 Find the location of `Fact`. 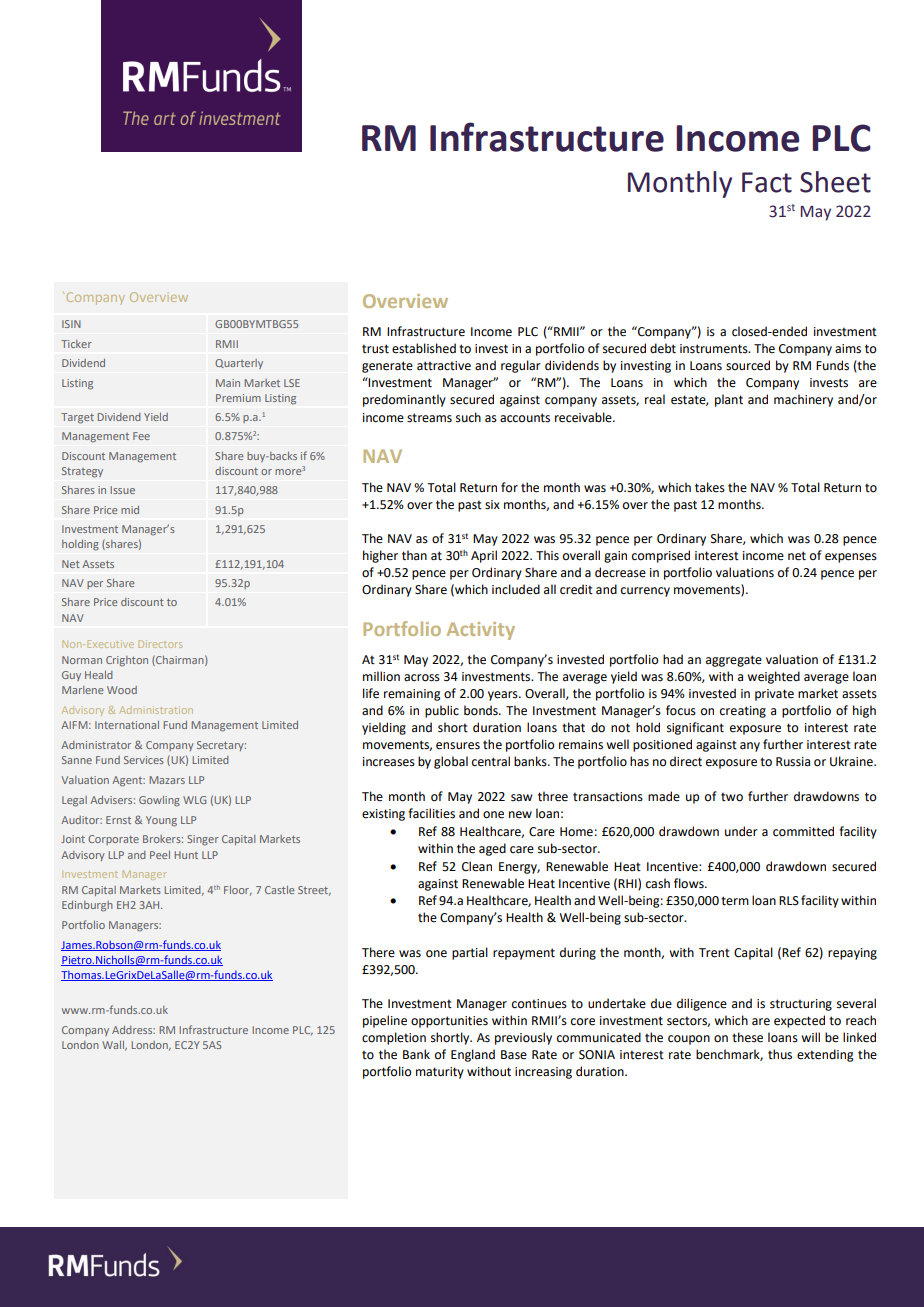

Fact is located at coordinates (767, 182).
